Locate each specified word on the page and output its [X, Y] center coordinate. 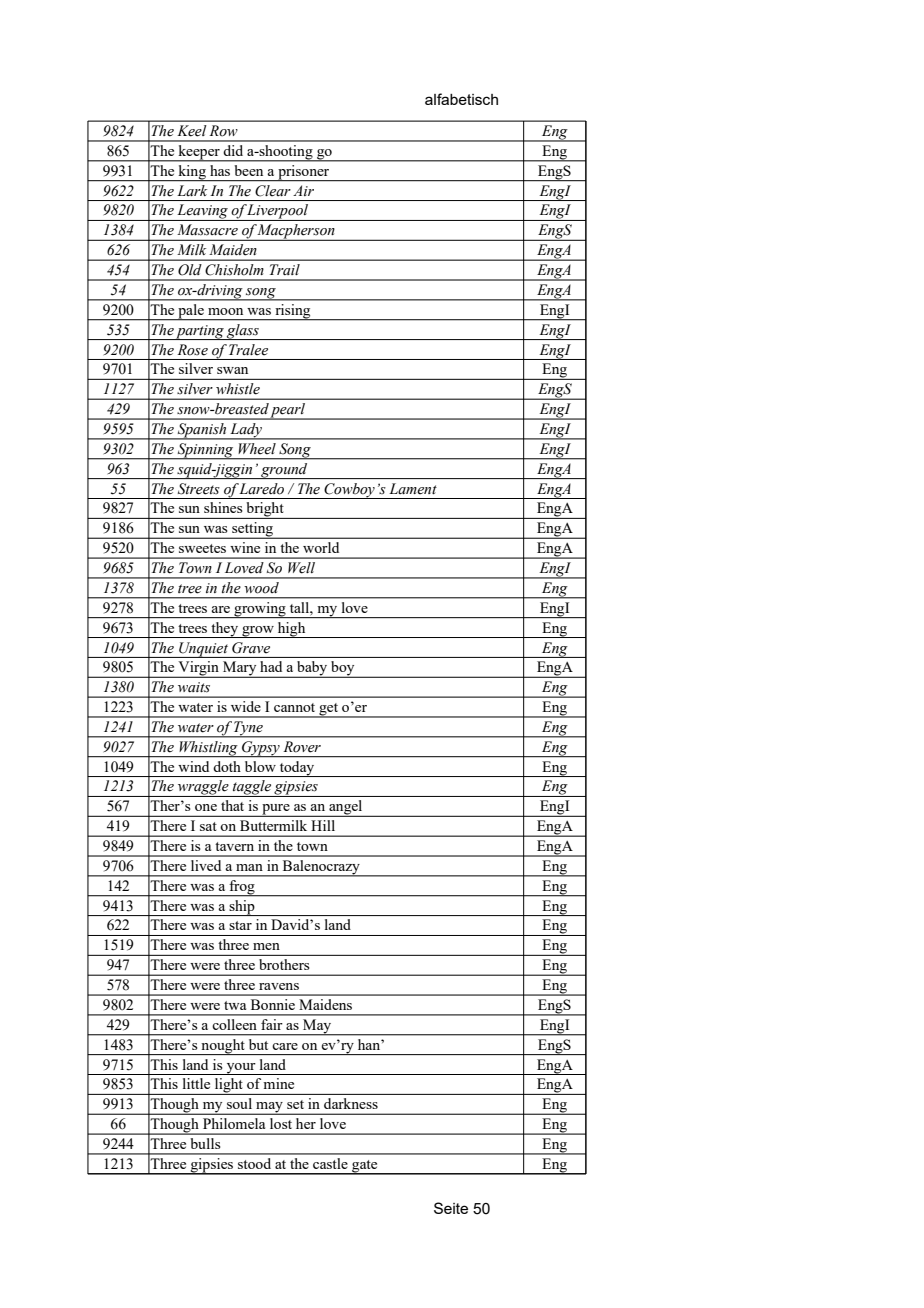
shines [223, 507]
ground [284, 471]
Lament [413, 488]
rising [293, 312]
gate [365, 1167]
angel [346, 808]
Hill [323, 825]
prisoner [304, 173]
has [220, 170]
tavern [234, 846]
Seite [451, 1208]
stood [254, 1163]
